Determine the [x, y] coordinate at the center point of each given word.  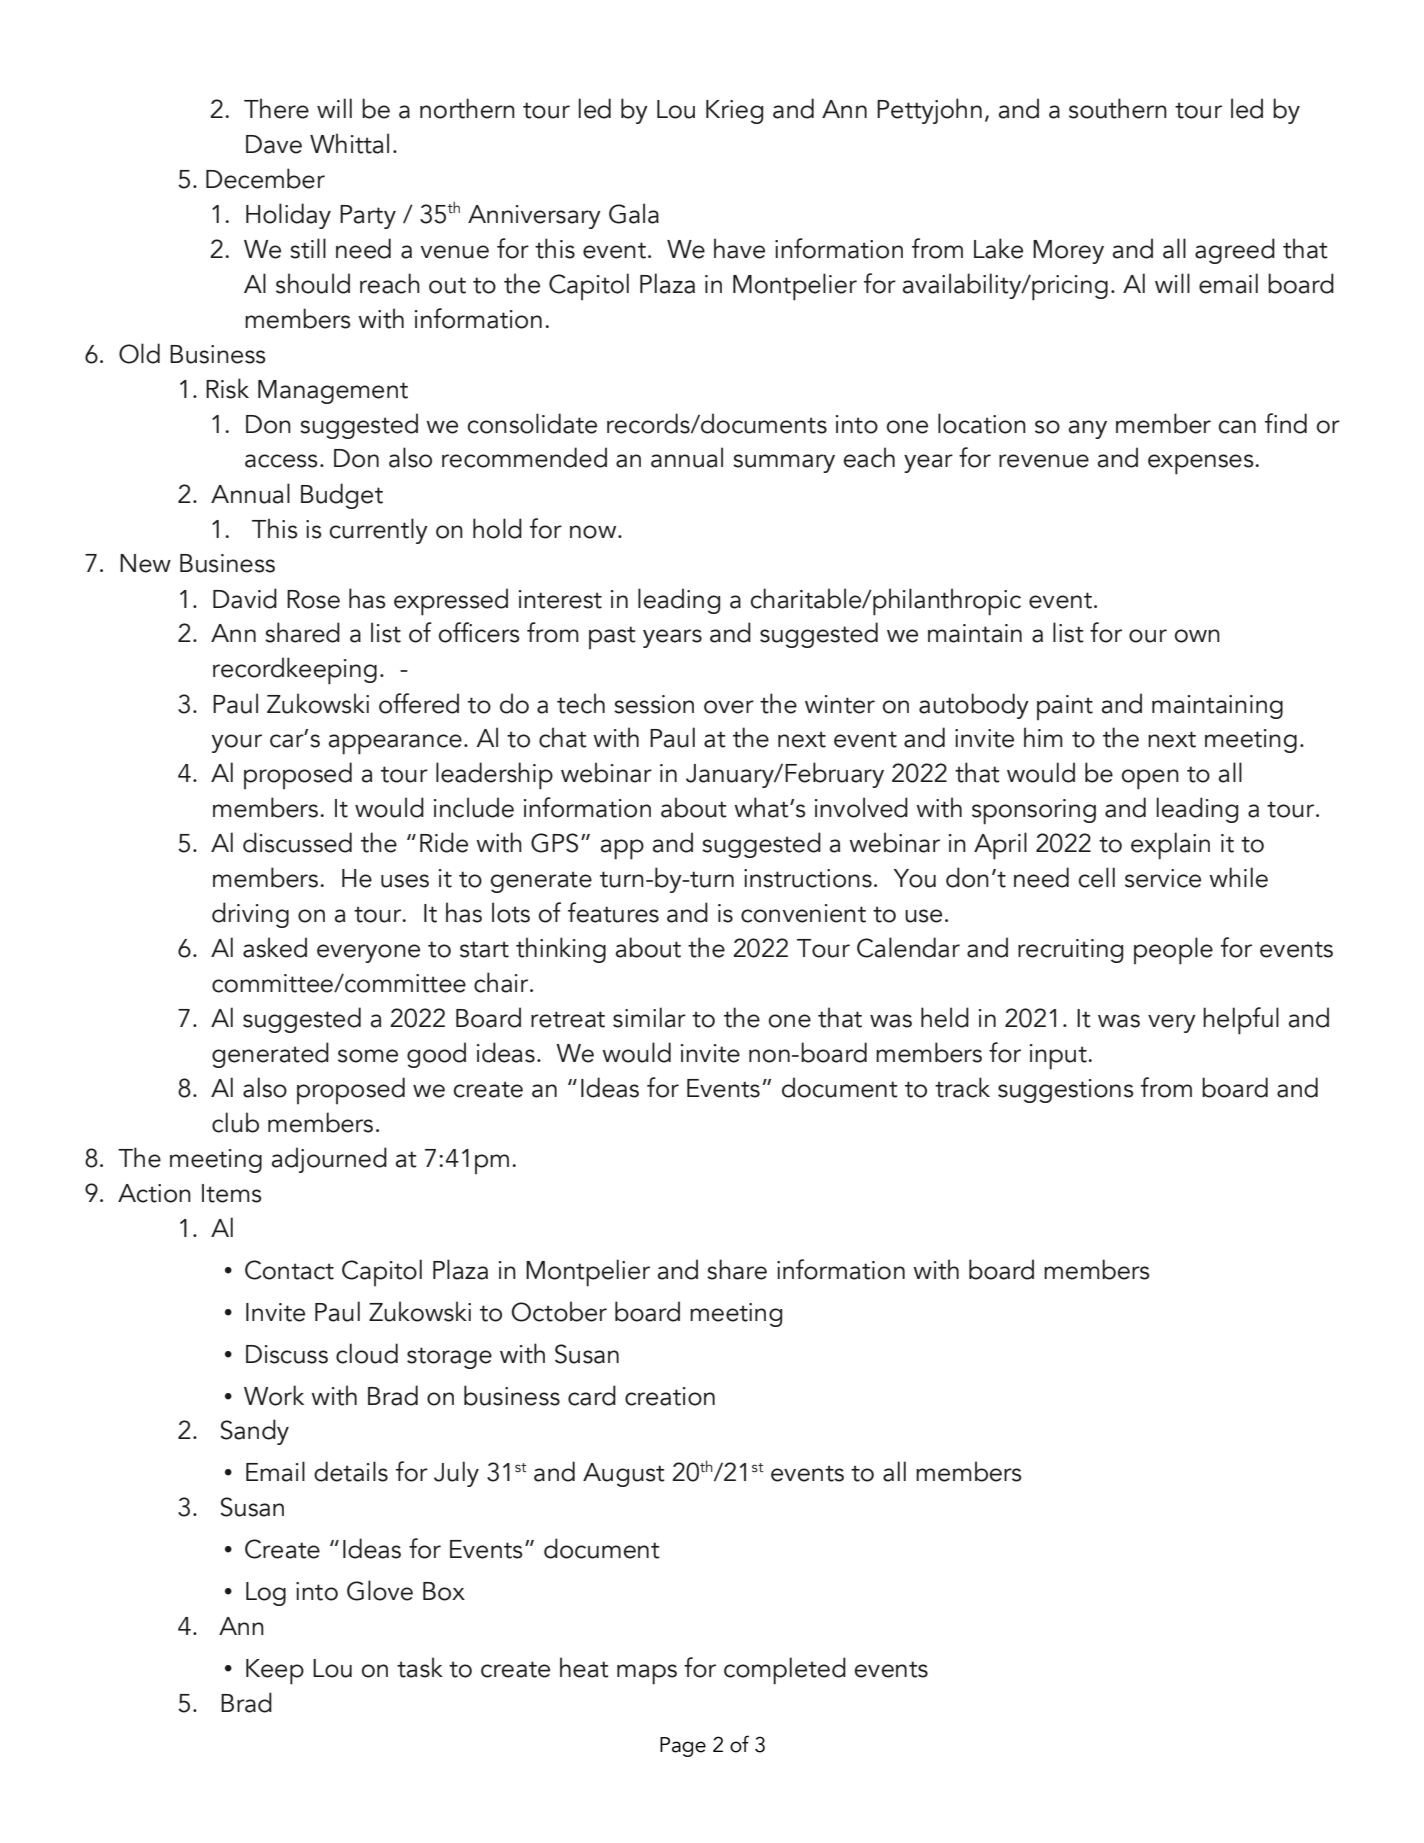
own [1197, 636]
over [729, 707]
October [559, 1311]
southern [1118, 108]
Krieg [734, 112]
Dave [274, 144]
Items [232, 1193]
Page [683, 1747]
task [420, 1667]
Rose [313, 599]
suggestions [1066, 1091]
